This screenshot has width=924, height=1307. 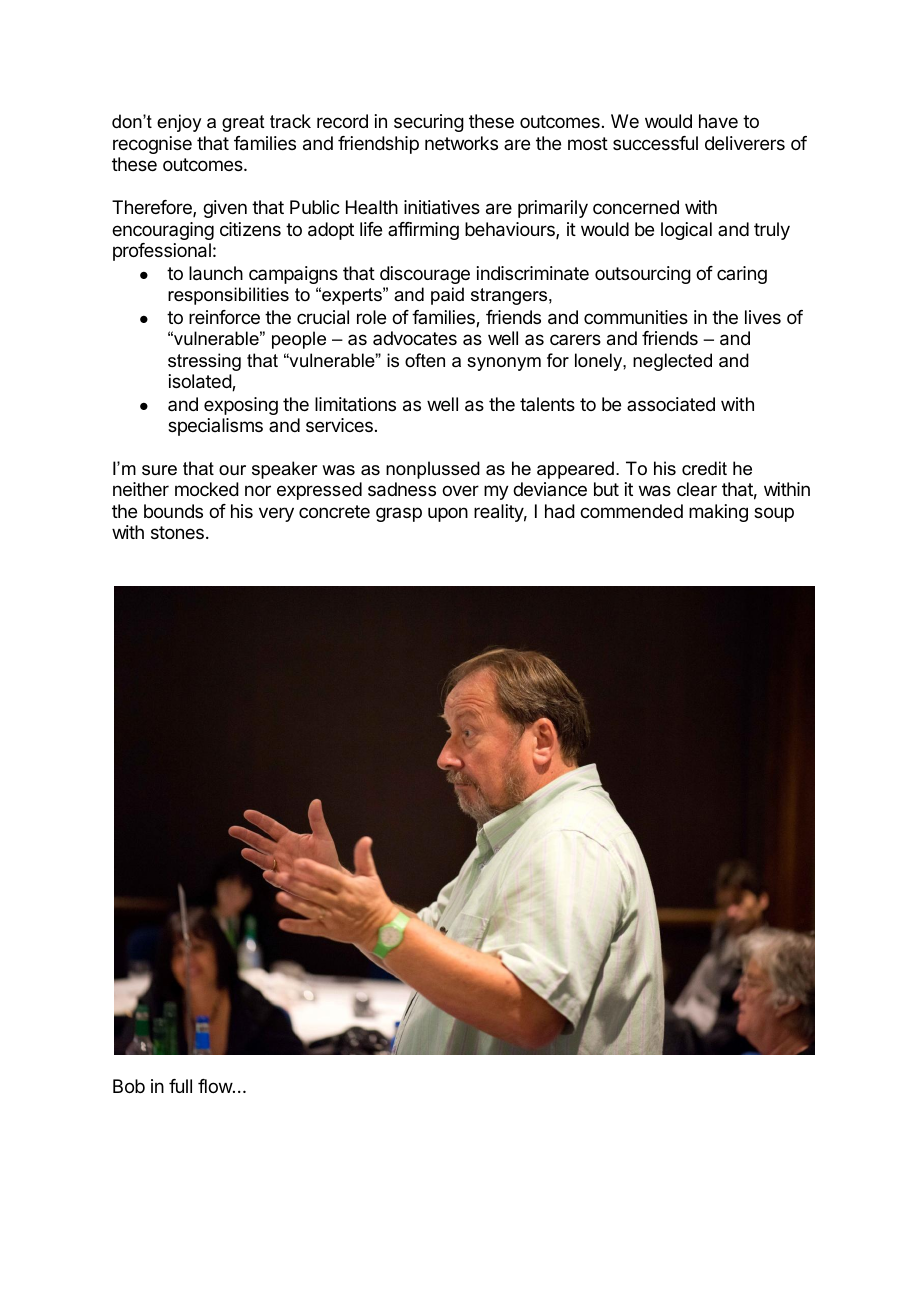 I want to click on networks, so click(x=461, y=143).
